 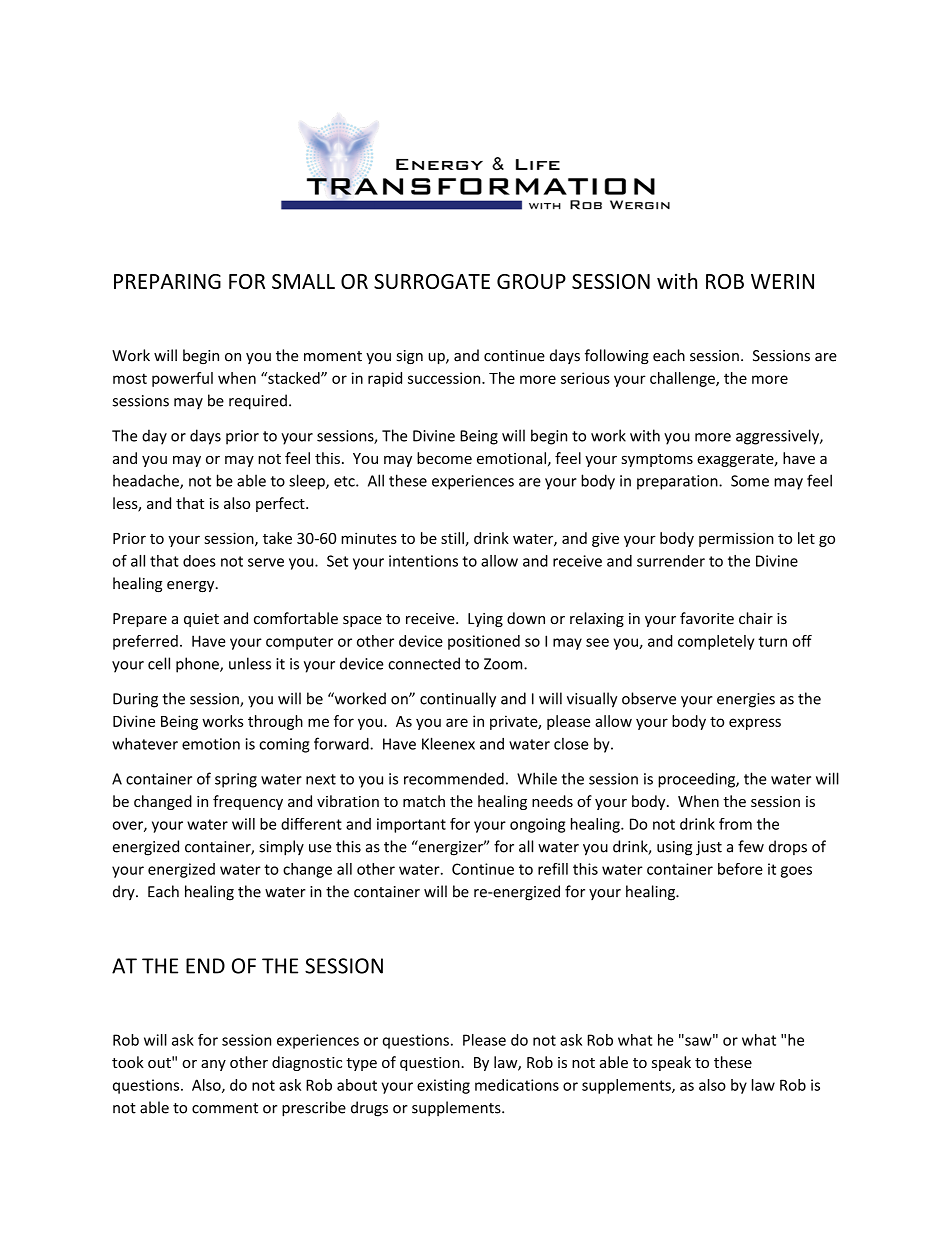 What do you see at coordinates (248, 802) in the page?
I see `frequency` at bounding box center [248, 802].
